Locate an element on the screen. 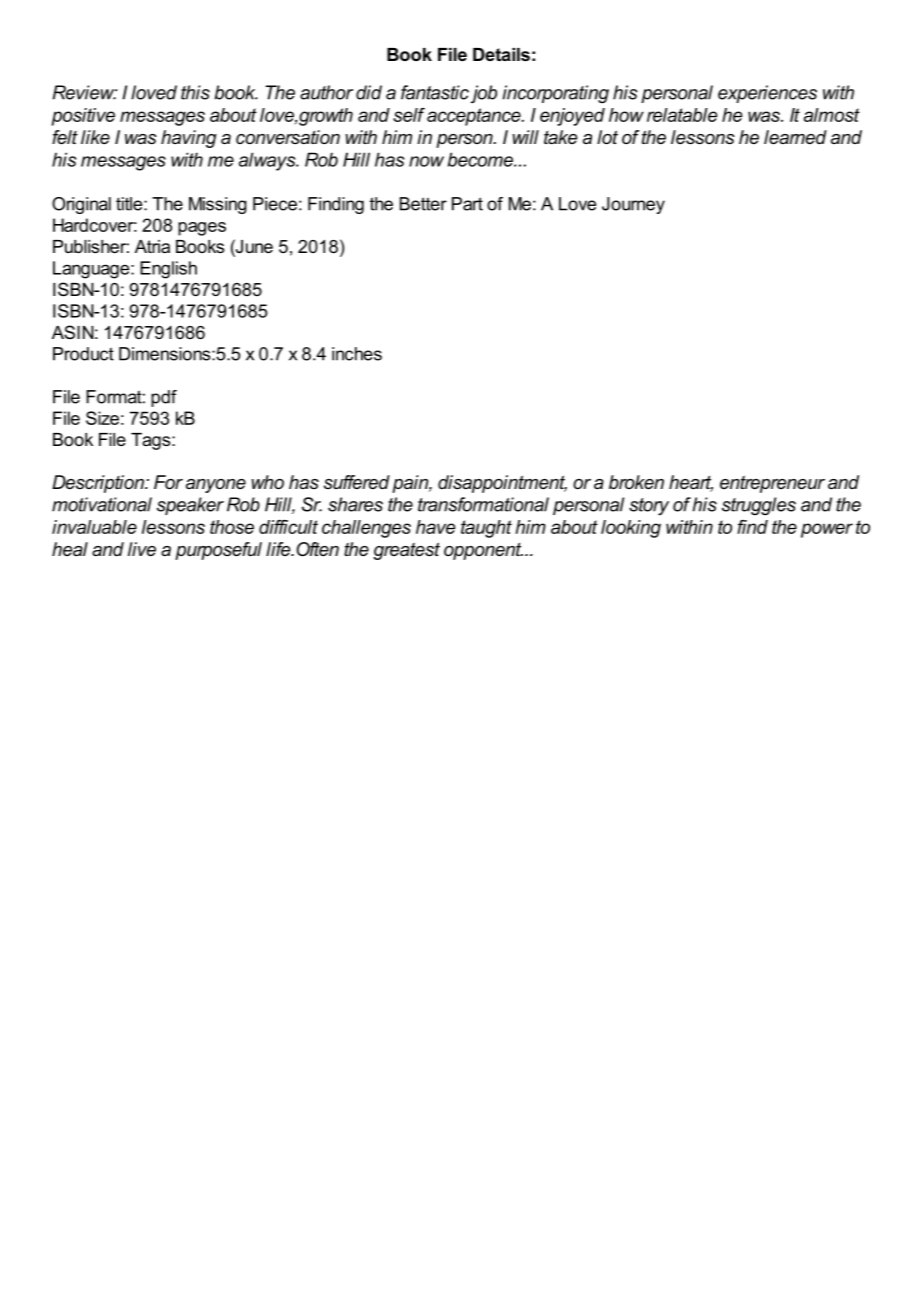 Image resolution: width=924 pixels, height=1308 pixels. this is located at coordinates (195, 92).
